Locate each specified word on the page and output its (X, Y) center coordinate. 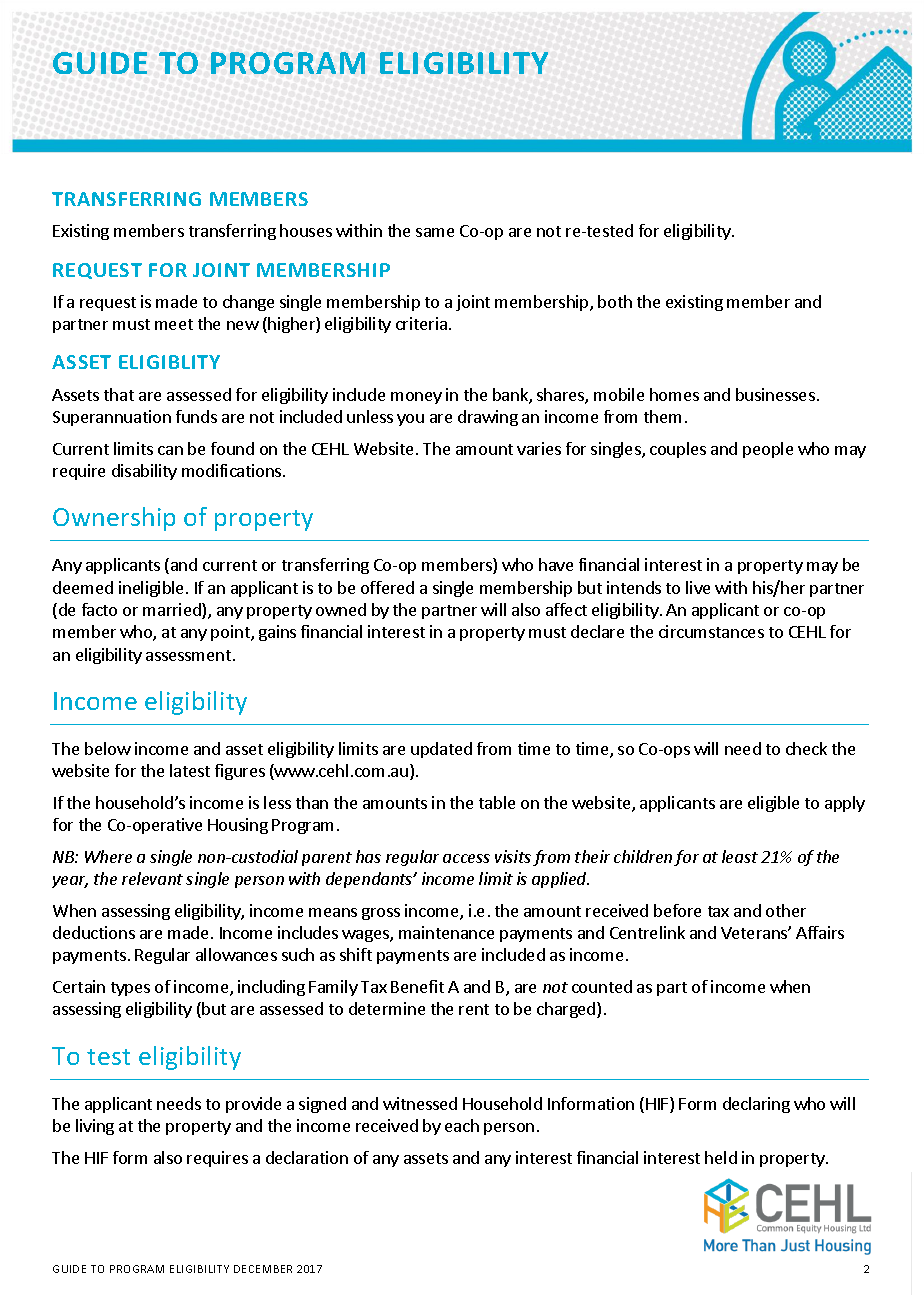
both (615, 301)
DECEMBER (263, 1269)
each (462, 1125)
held (721, 1157)
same (435, 232)
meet (174, 324)
